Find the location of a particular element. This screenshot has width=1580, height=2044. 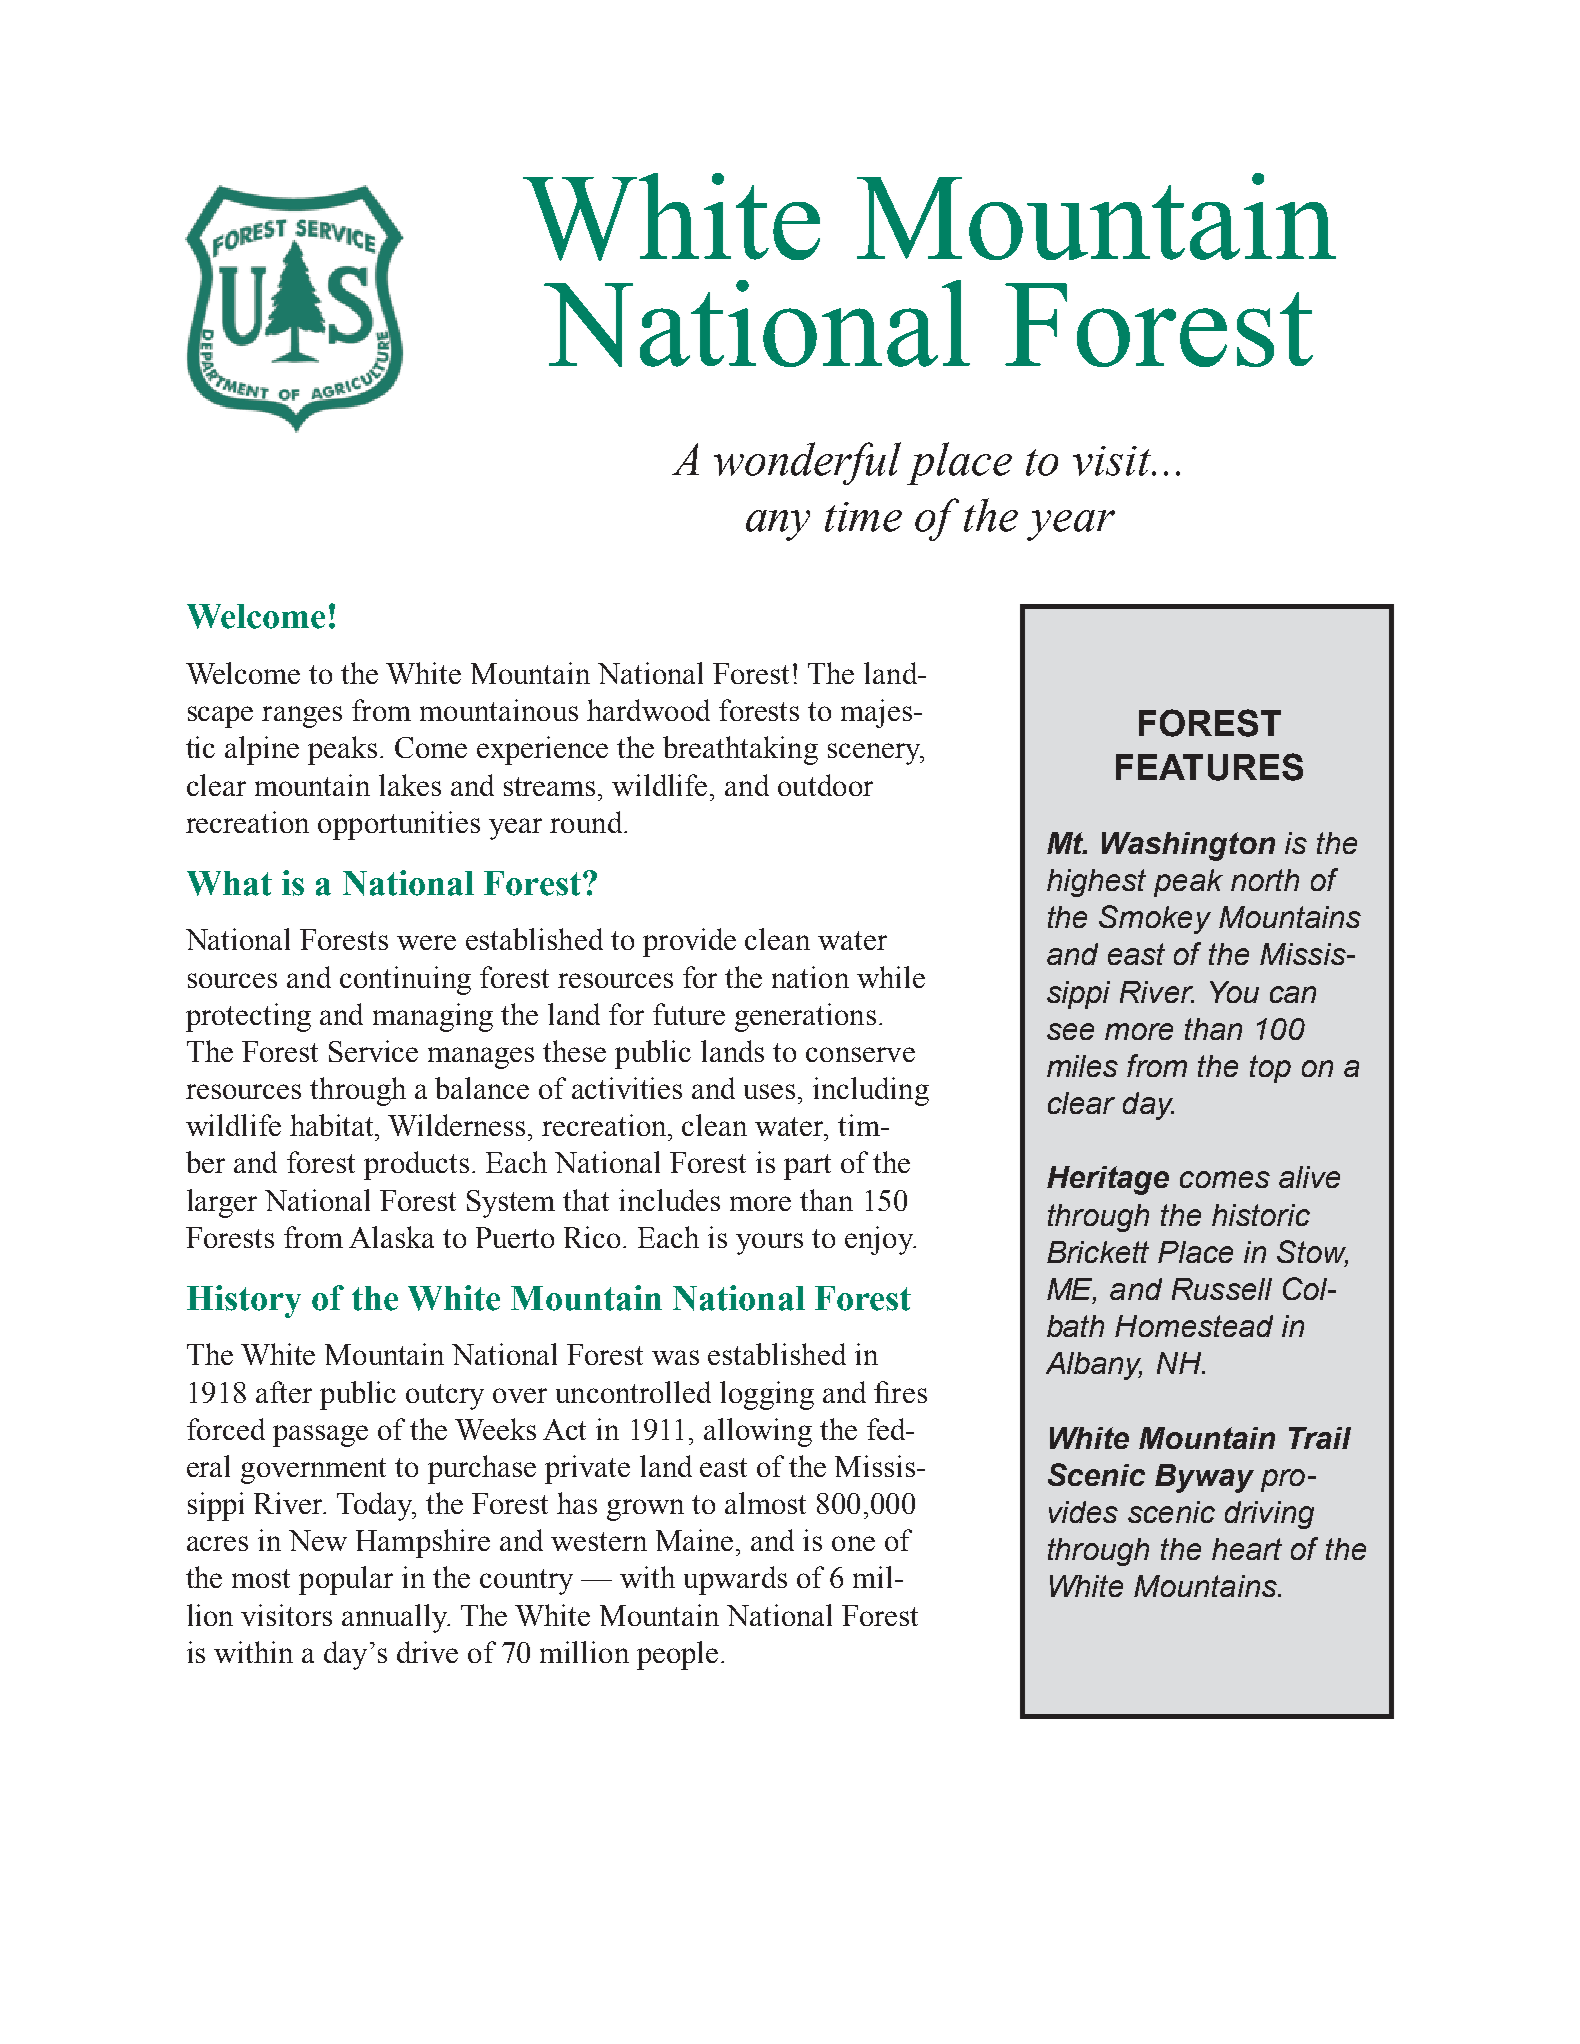

Washington is located at coordinates (1188, 846).
